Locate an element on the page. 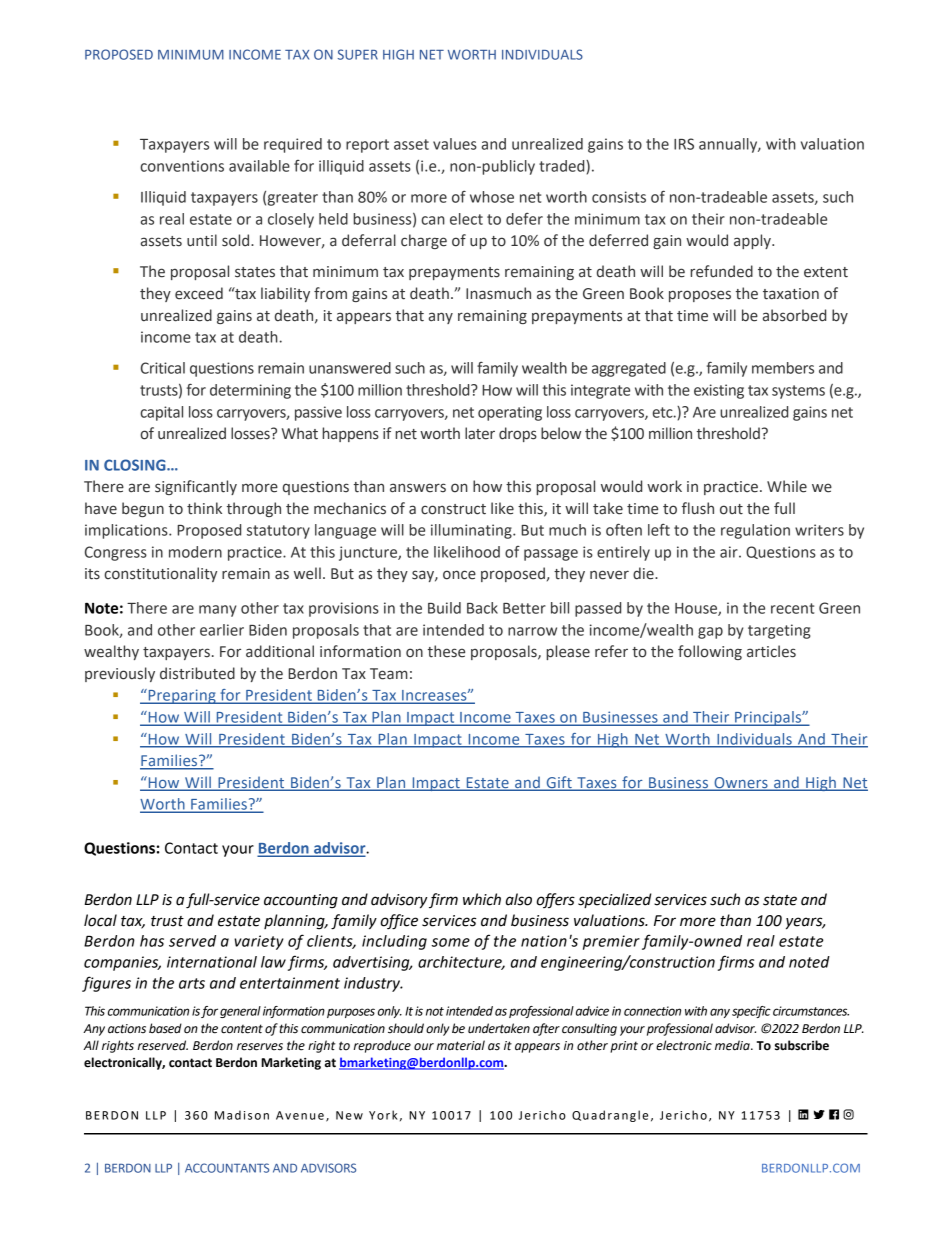 This image has width=952, height=1233. Gift is located at coordinates (559, 783).
